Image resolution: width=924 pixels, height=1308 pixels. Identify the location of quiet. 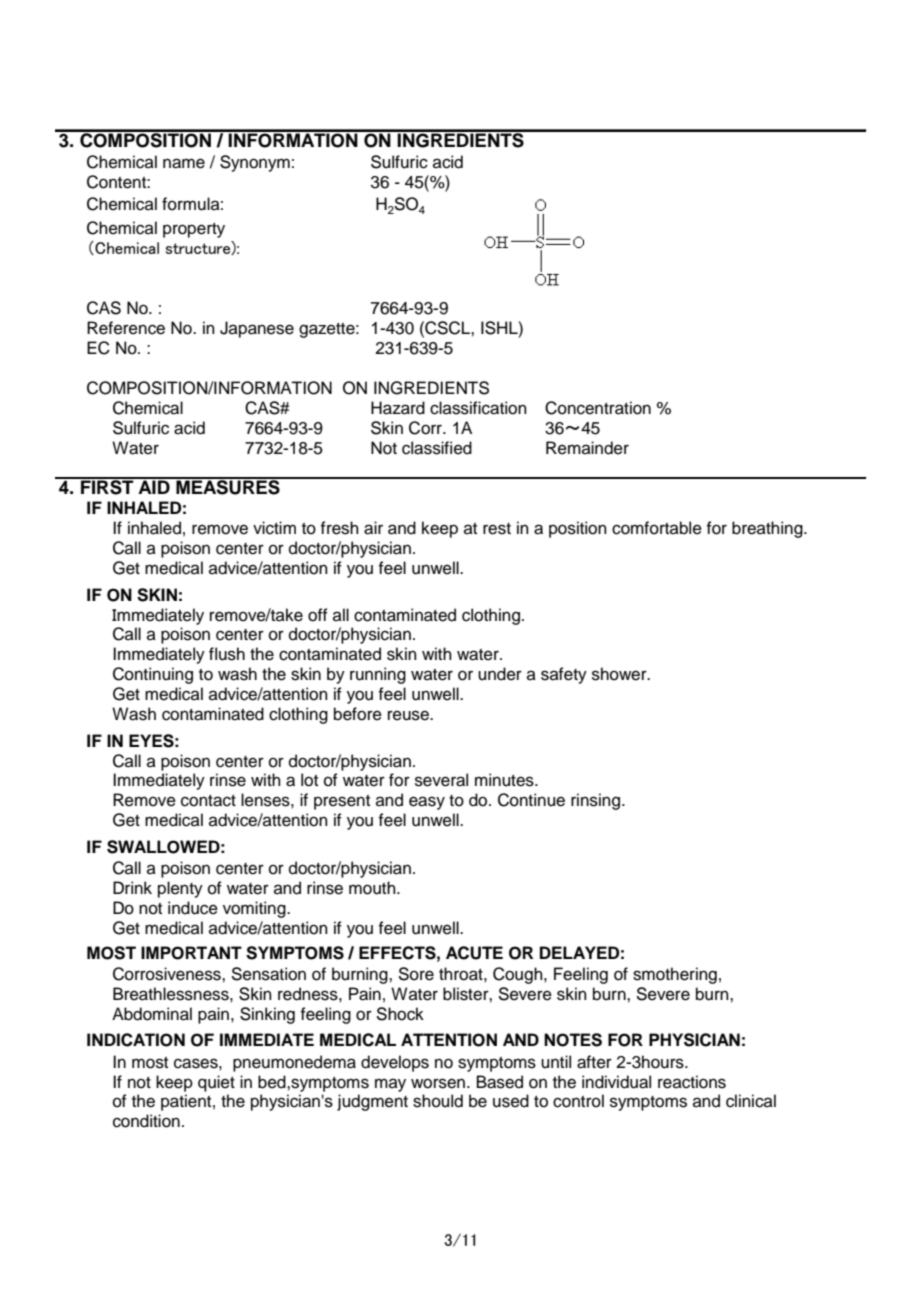
(216, 1083).
